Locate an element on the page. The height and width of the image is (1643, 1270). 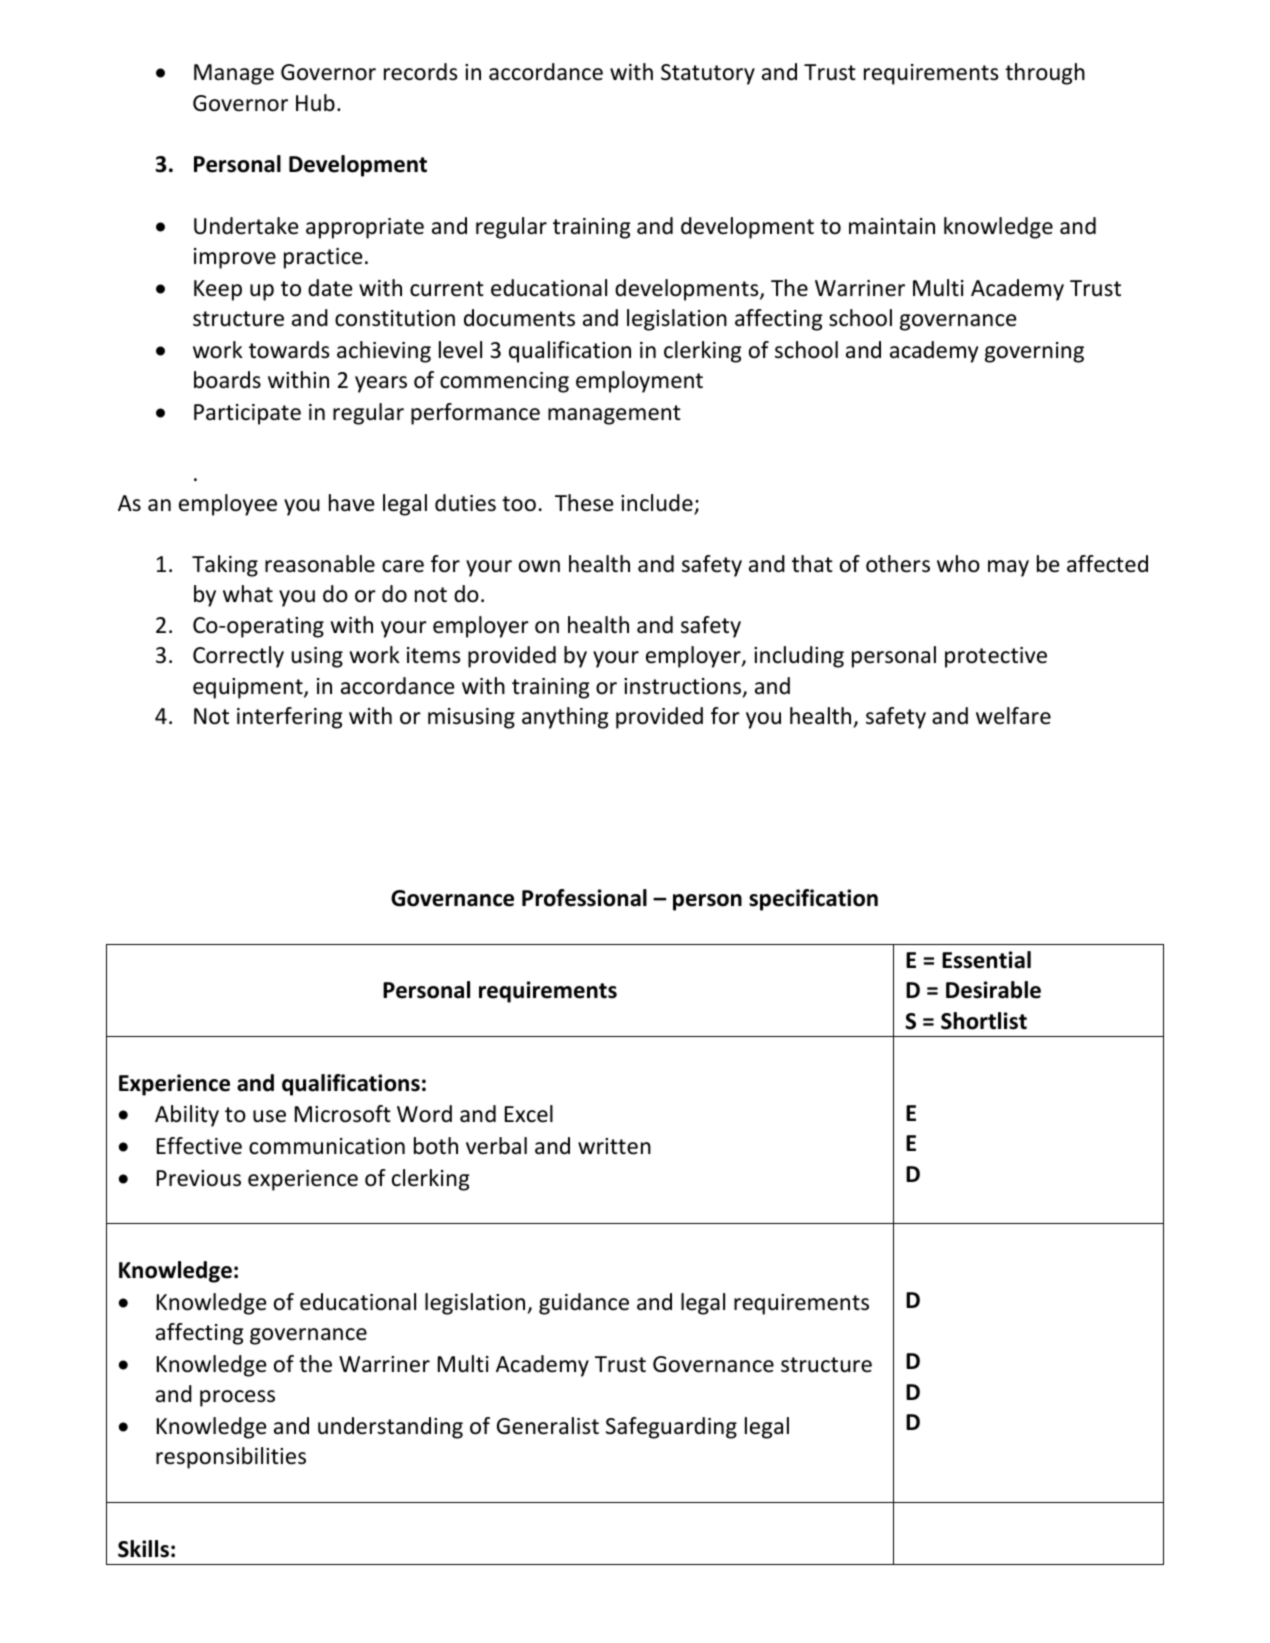
Shortlist is located at coordinates (984, 1021).
